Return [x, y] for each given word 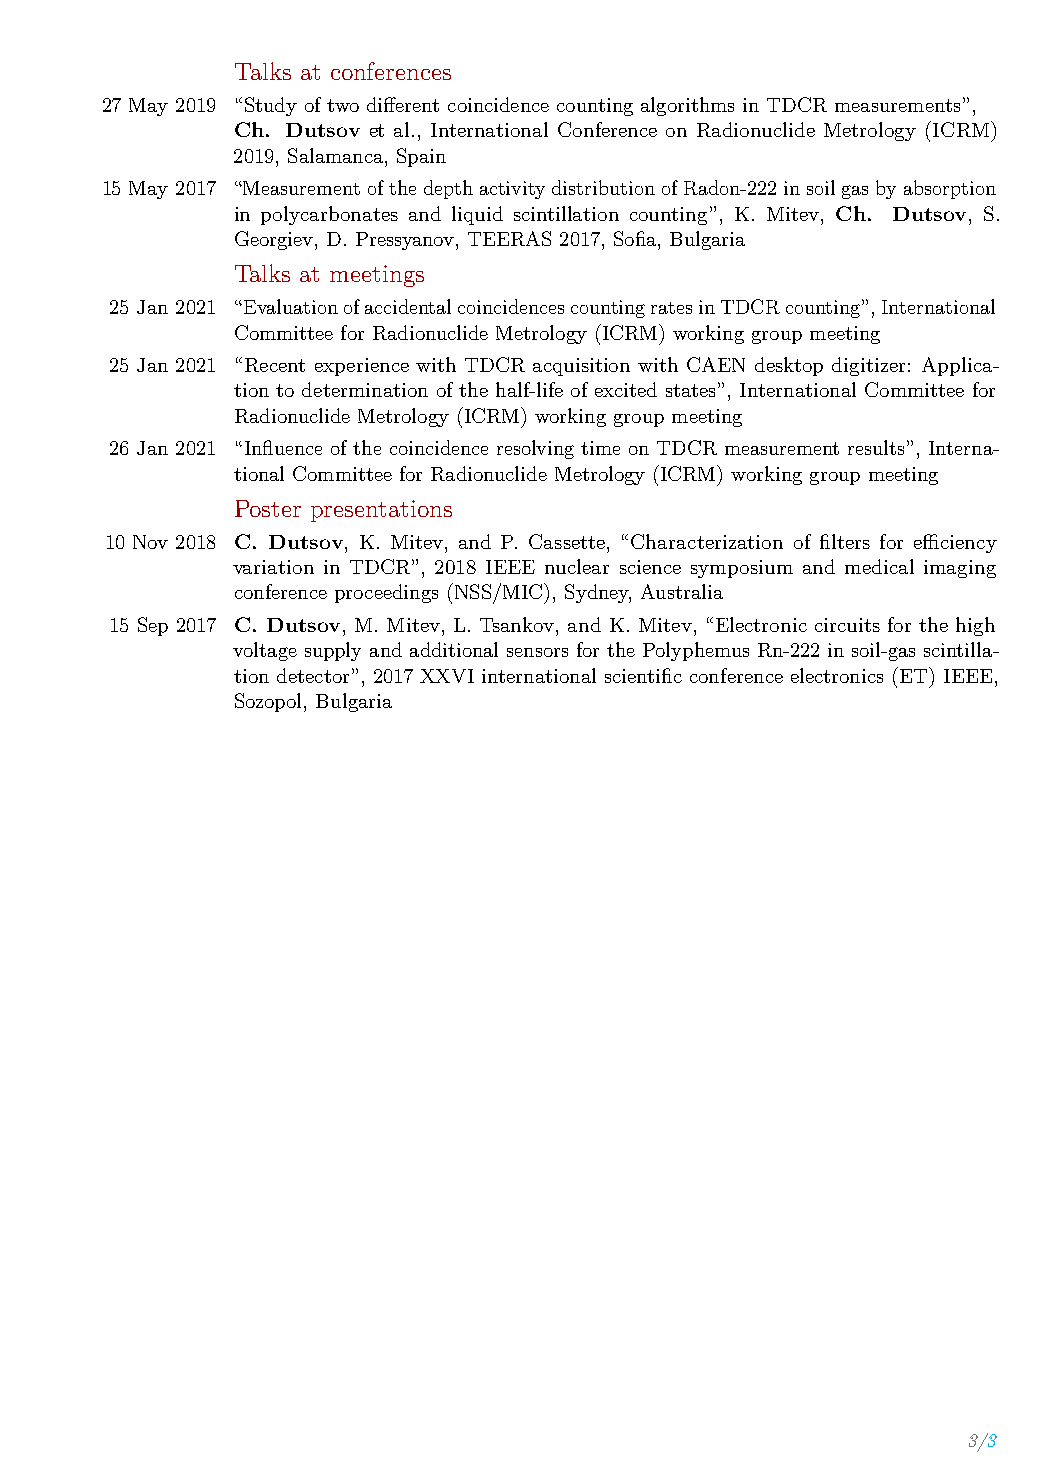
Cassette [568, 541]
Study [271, 106]
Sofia [636, 238]
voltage [265, 651]
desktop [789, 366]
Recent [275, 365]
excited [626, 389]
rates [671, 308]
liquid [477, 215]
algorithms [687, 106]
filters [845, 541]
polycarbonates [329, 215]
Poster [268, 508]
